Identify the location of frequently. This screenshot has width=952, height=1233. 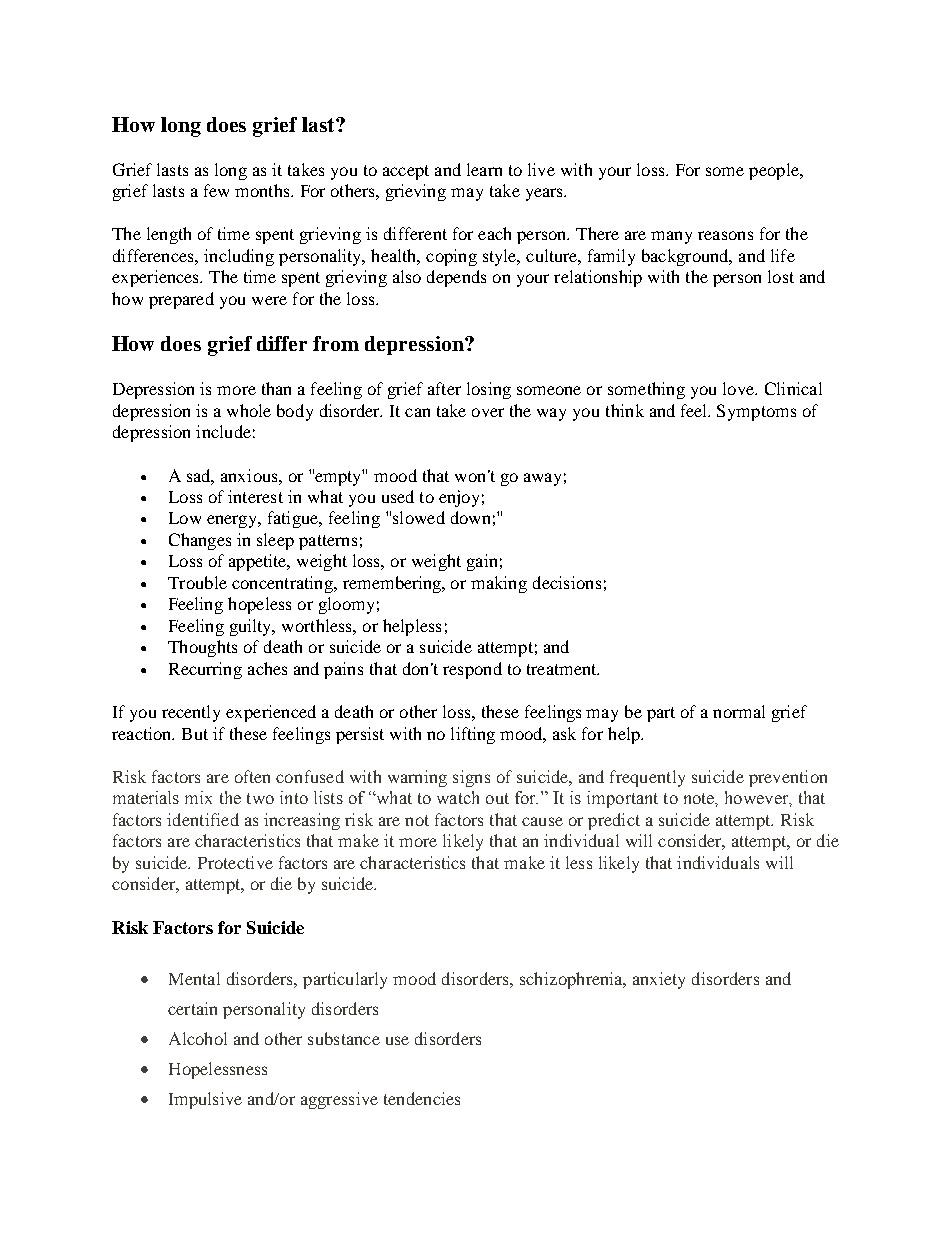
(647, 778).
